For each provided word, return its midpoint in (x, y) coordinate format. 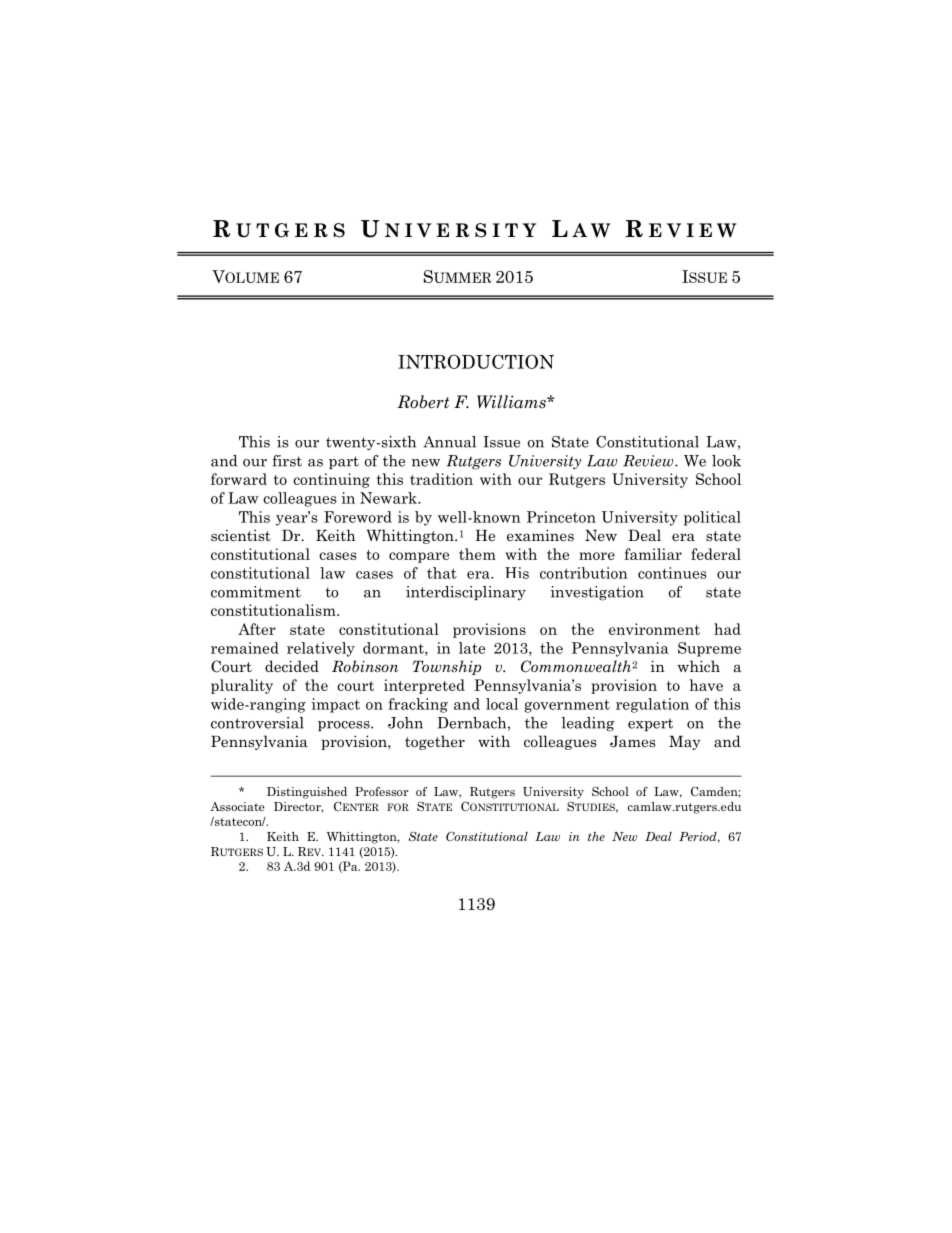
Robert (423, 402)
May (685, 743)
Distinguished (307, 793)
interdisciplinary (466, 593)
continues (672, 573)
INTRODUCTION (476, 361)
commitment (256, 592)
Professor (382, 791)
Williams (512, 402)
